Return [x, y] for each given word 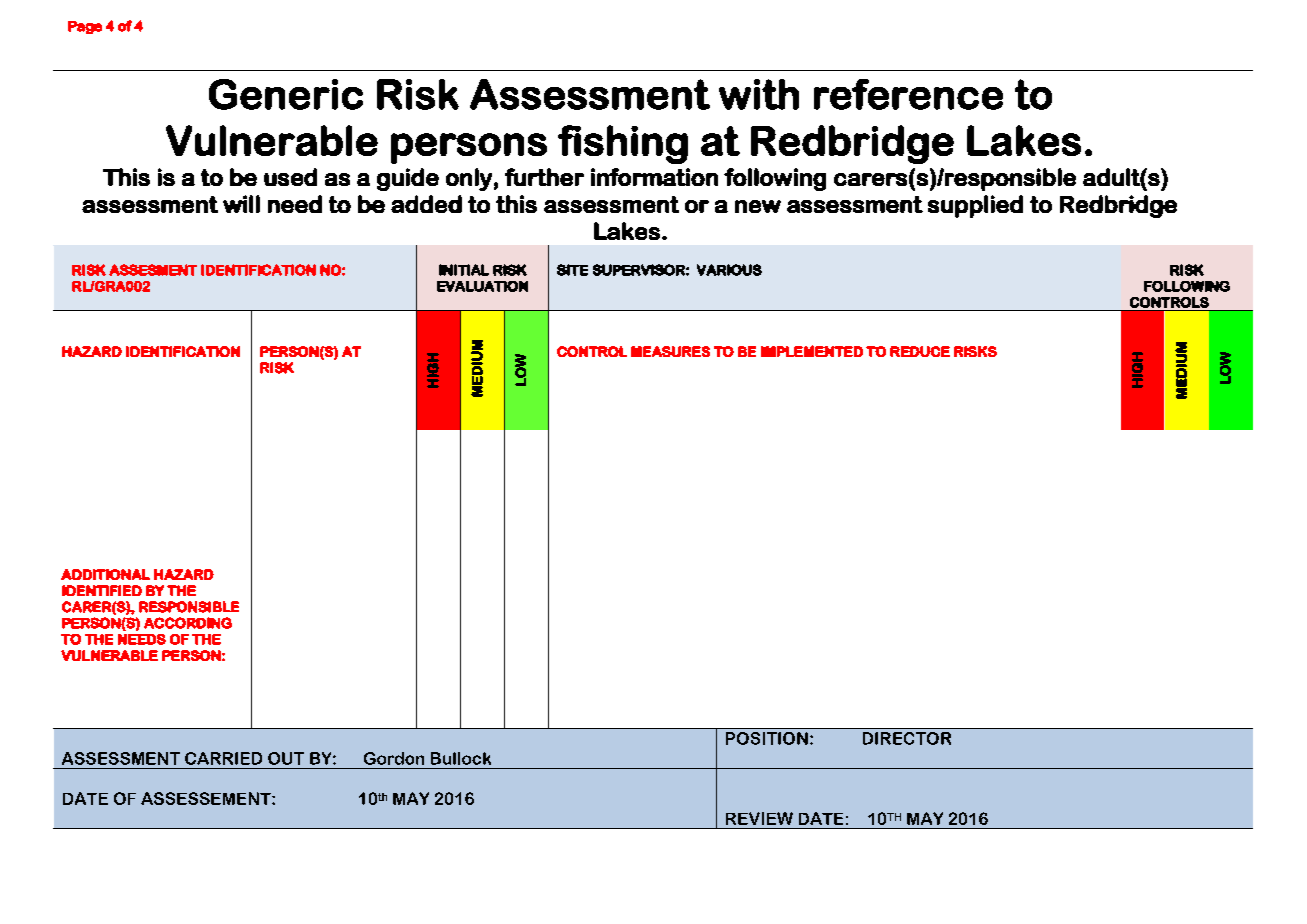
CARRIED [223, 758]
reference [908, 94]
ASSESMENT [153, 270]
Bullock [461, 758]
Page [85, 27]
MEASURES [670, 351]
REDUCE [920, 351]
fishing [623, 144]
